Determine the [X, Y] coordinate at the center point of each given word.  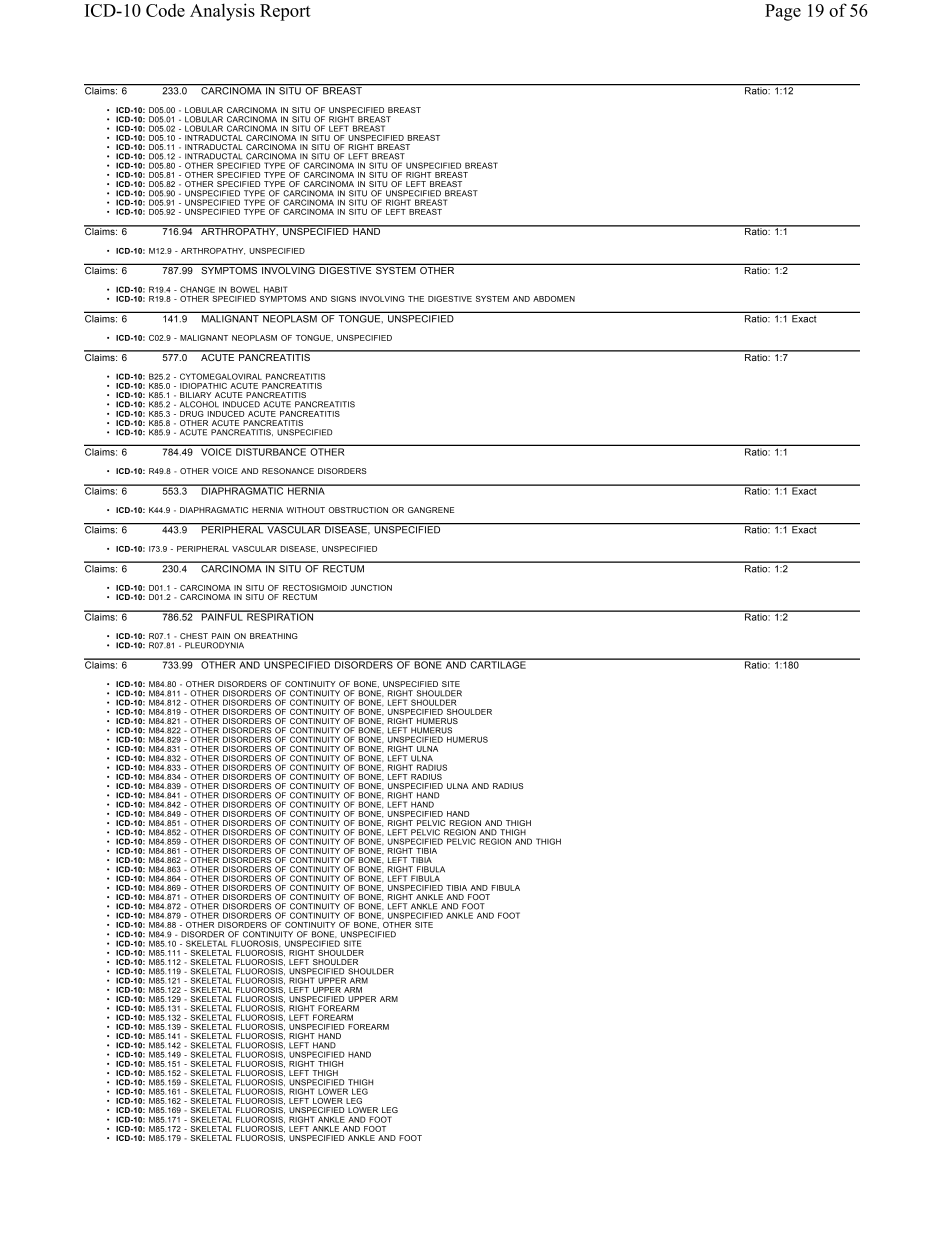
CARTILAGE [498, 664]
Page [783, 12]
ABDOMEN [554, 299]
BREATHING [274, 636]
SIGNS [343, 299]
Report [285, 12]
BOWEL [245, 289]
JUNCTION [371, 588]
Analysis [222, 12]
